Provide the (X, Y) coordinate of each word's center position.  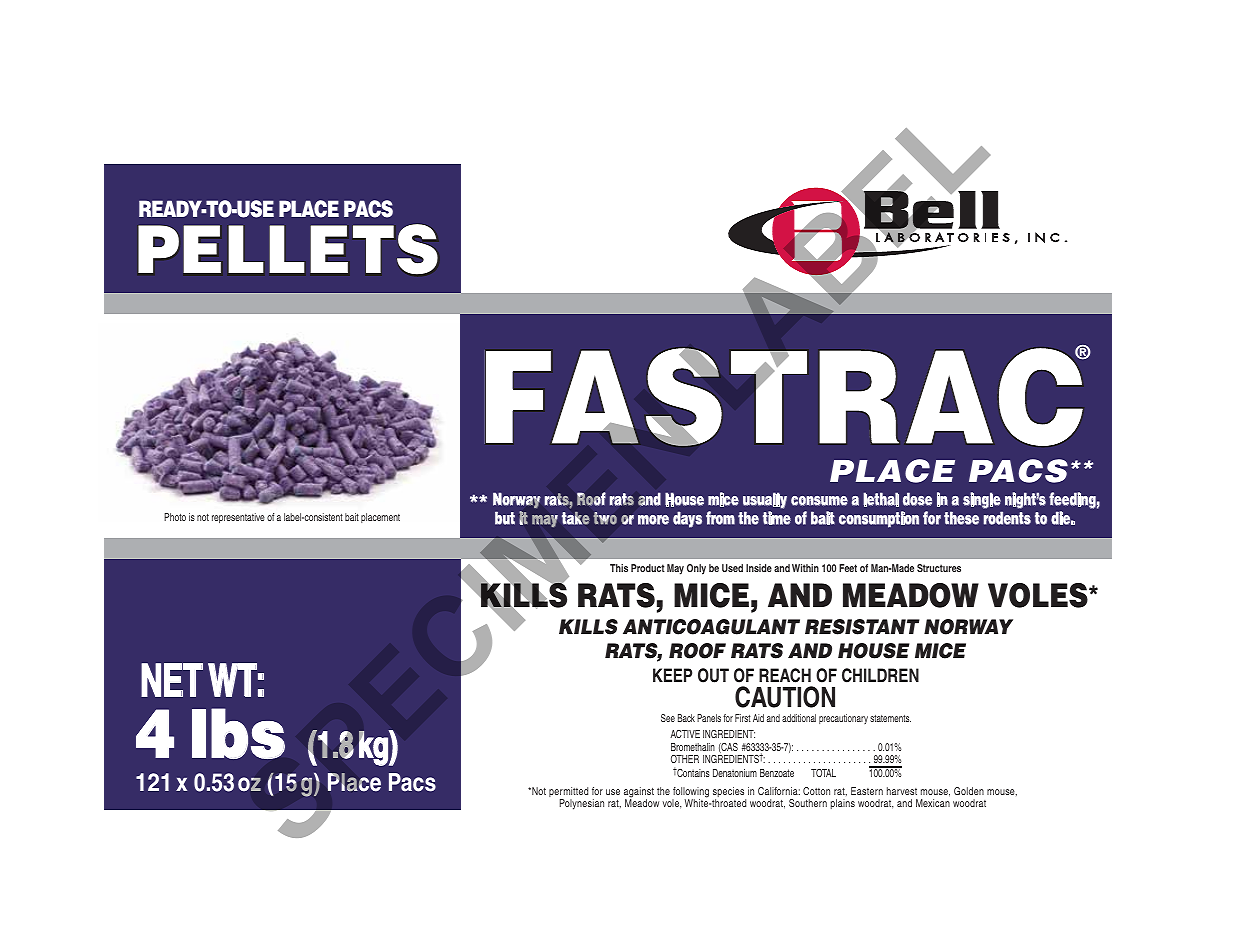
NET (172, 680)
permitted (568, 793)
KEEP (672, 675)
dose (917, 499)
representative (238, 518)
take (575, 518)
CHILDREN (880, 675)
